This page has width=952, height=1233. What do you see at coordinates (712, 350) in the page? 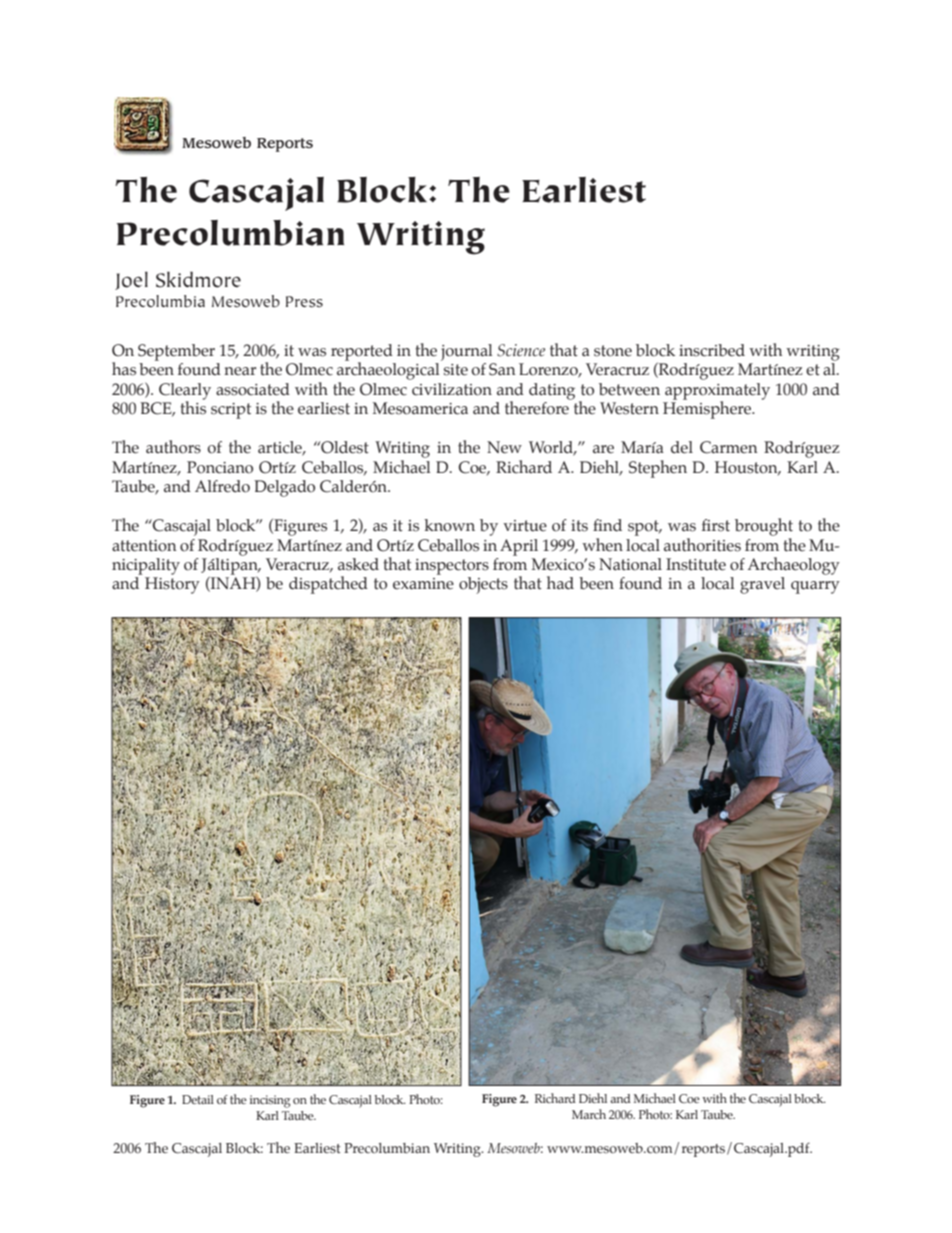
I see `inscribed` at bounding box center [712, 350].
